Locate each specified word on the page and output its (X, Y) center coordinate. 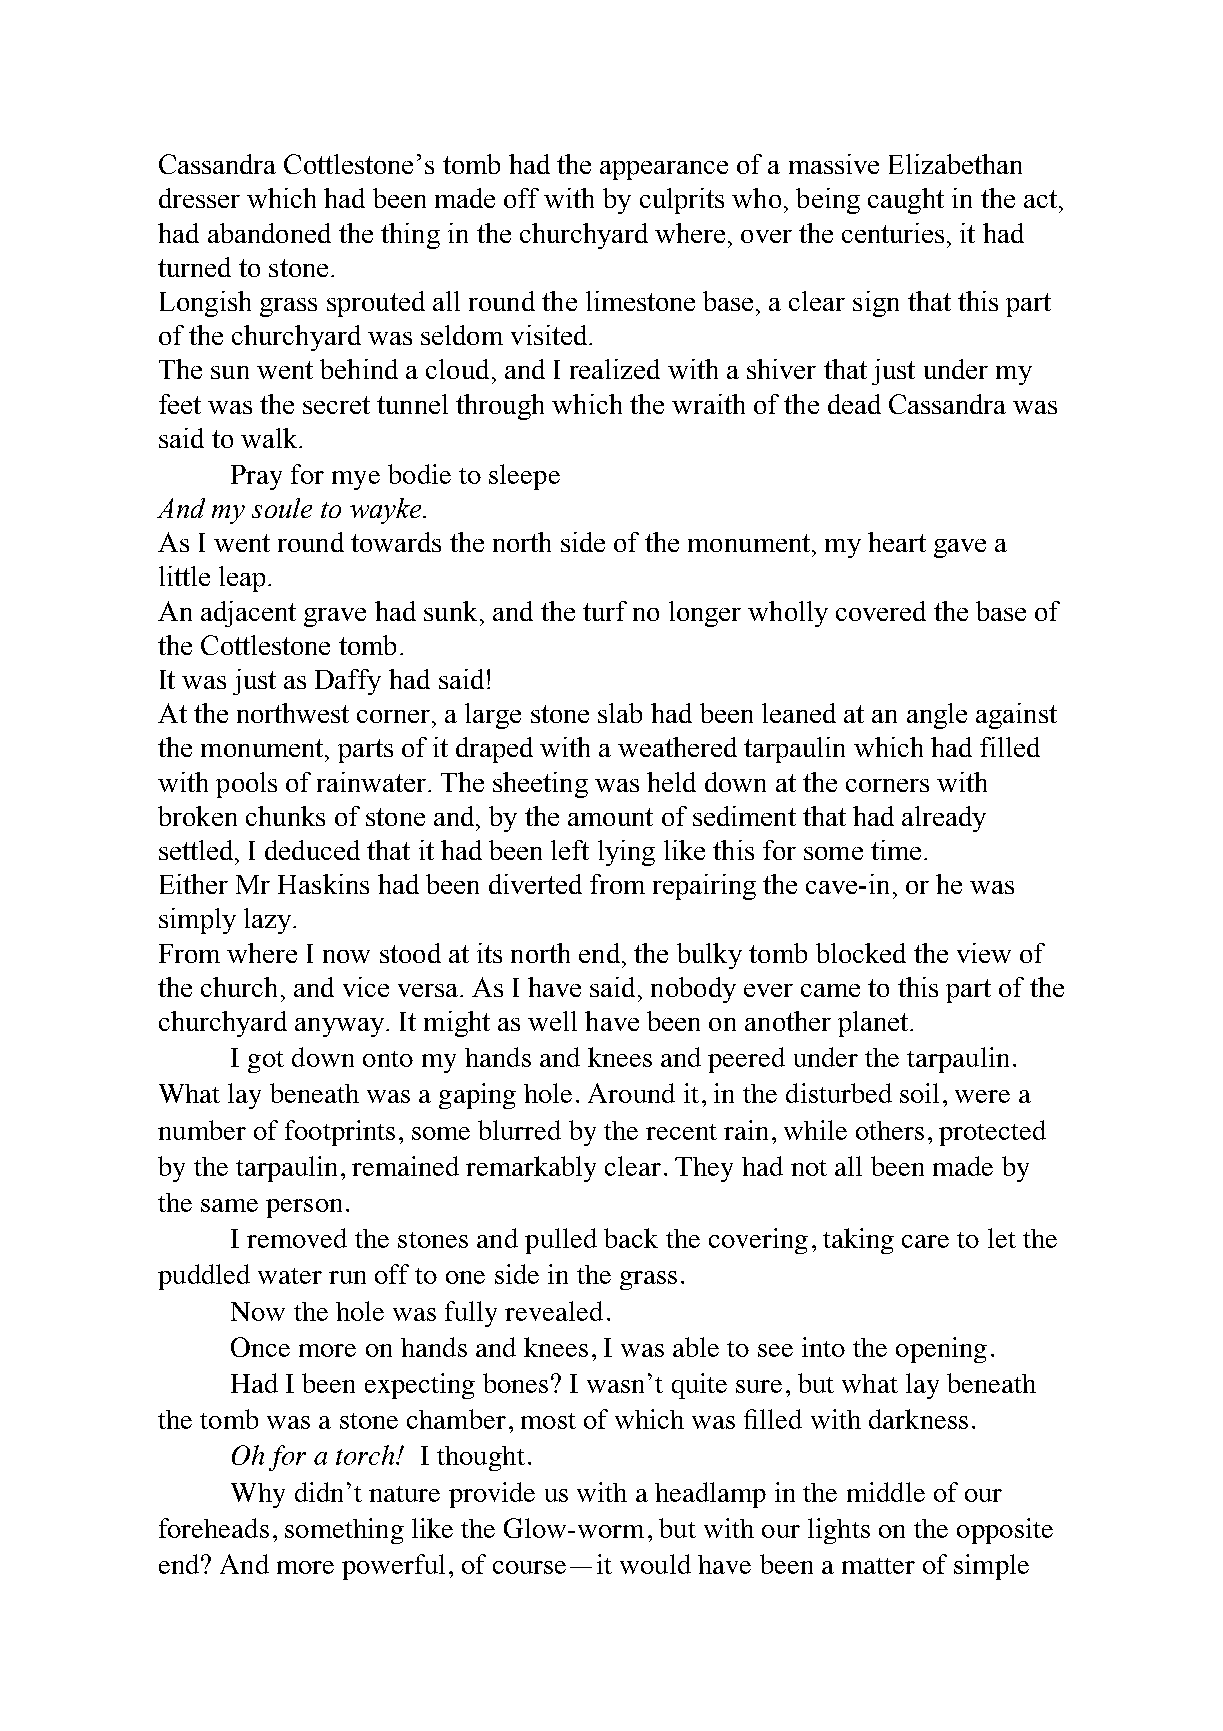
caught (906, 201)
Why (258, 1495)
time (896, 850)
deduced (312, 850)
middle (886, 1492)
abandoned (269, 233)
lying (626, 853)
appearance (664, 170)
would (655, 1564)
